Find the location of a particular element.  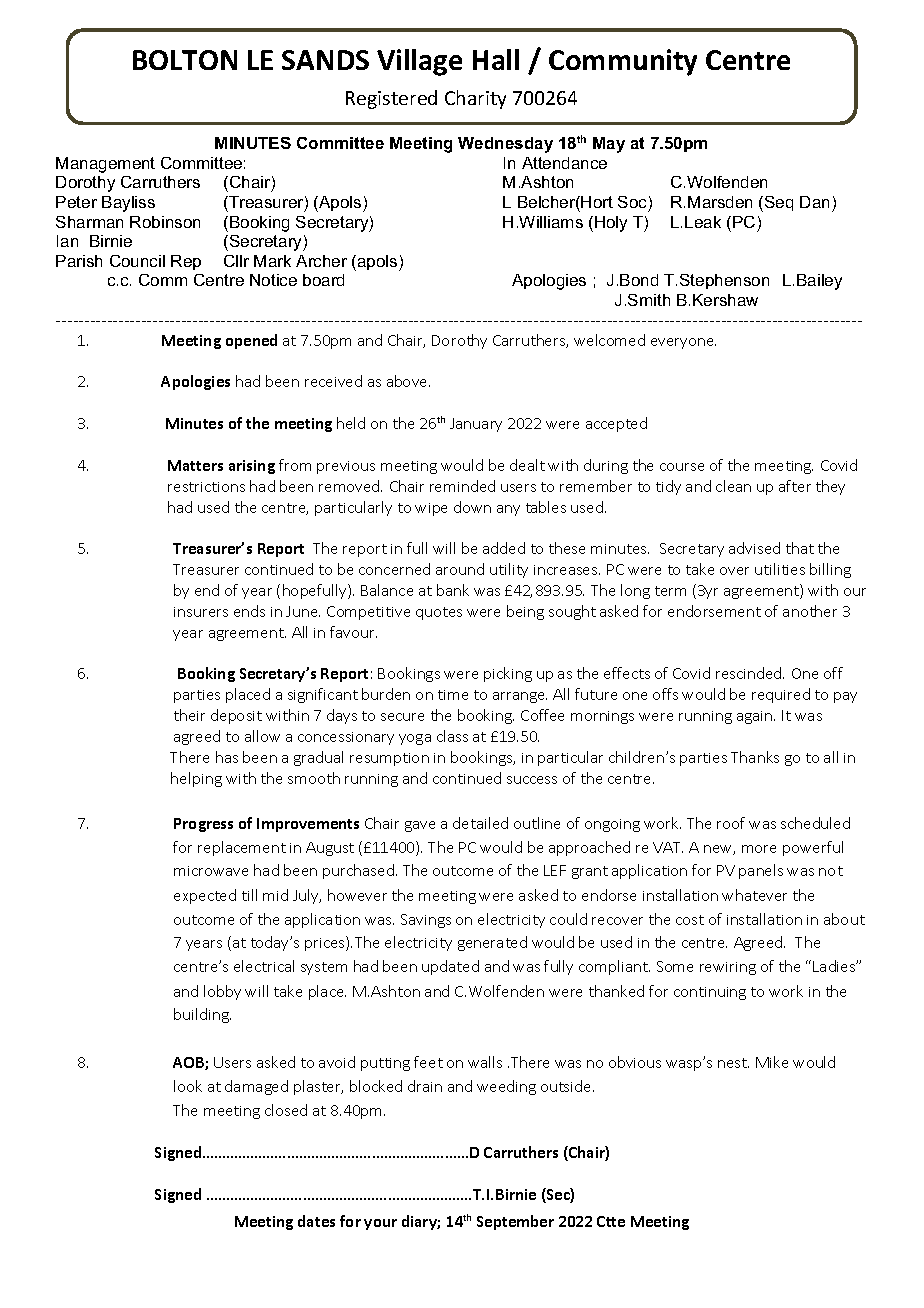

detailed is located at coordinates (480, 823).
